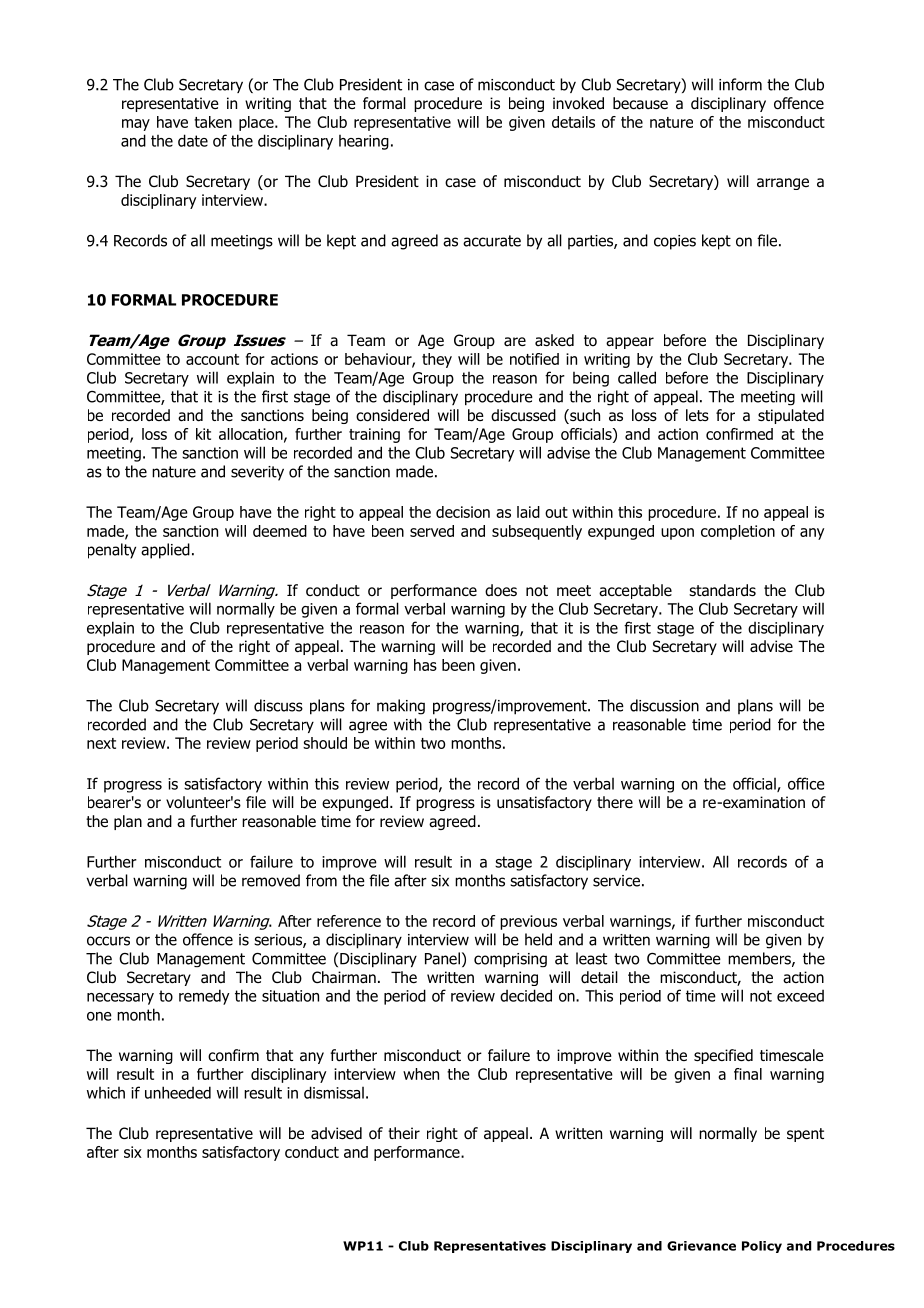 The width and height of the document is (924, 1308). What do you see at coordinates (193, 140) in the document?
I see `date` at bounding box center [193, 140].
